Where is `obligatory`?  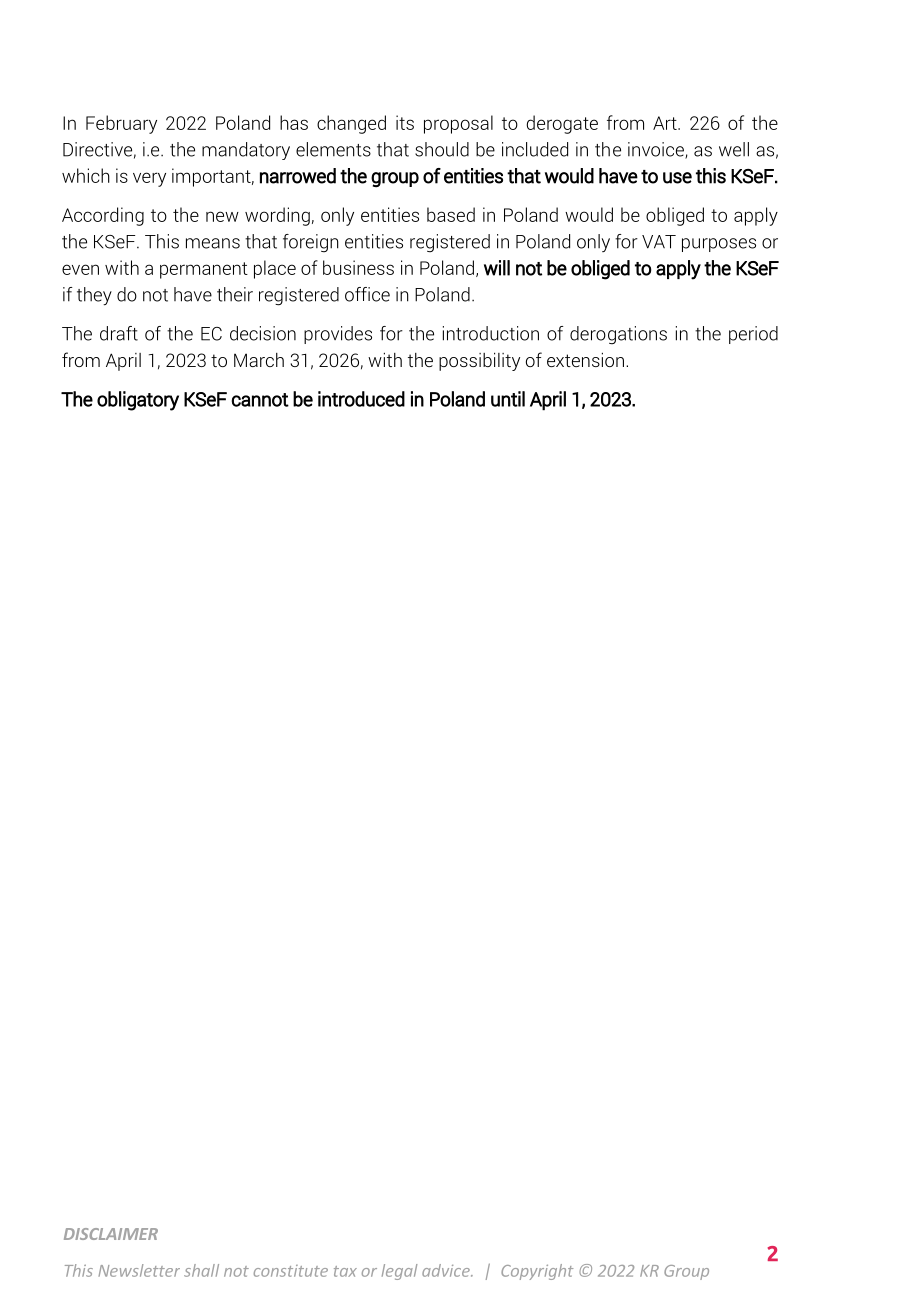 obligatory is located at coordinates (138, 401).
